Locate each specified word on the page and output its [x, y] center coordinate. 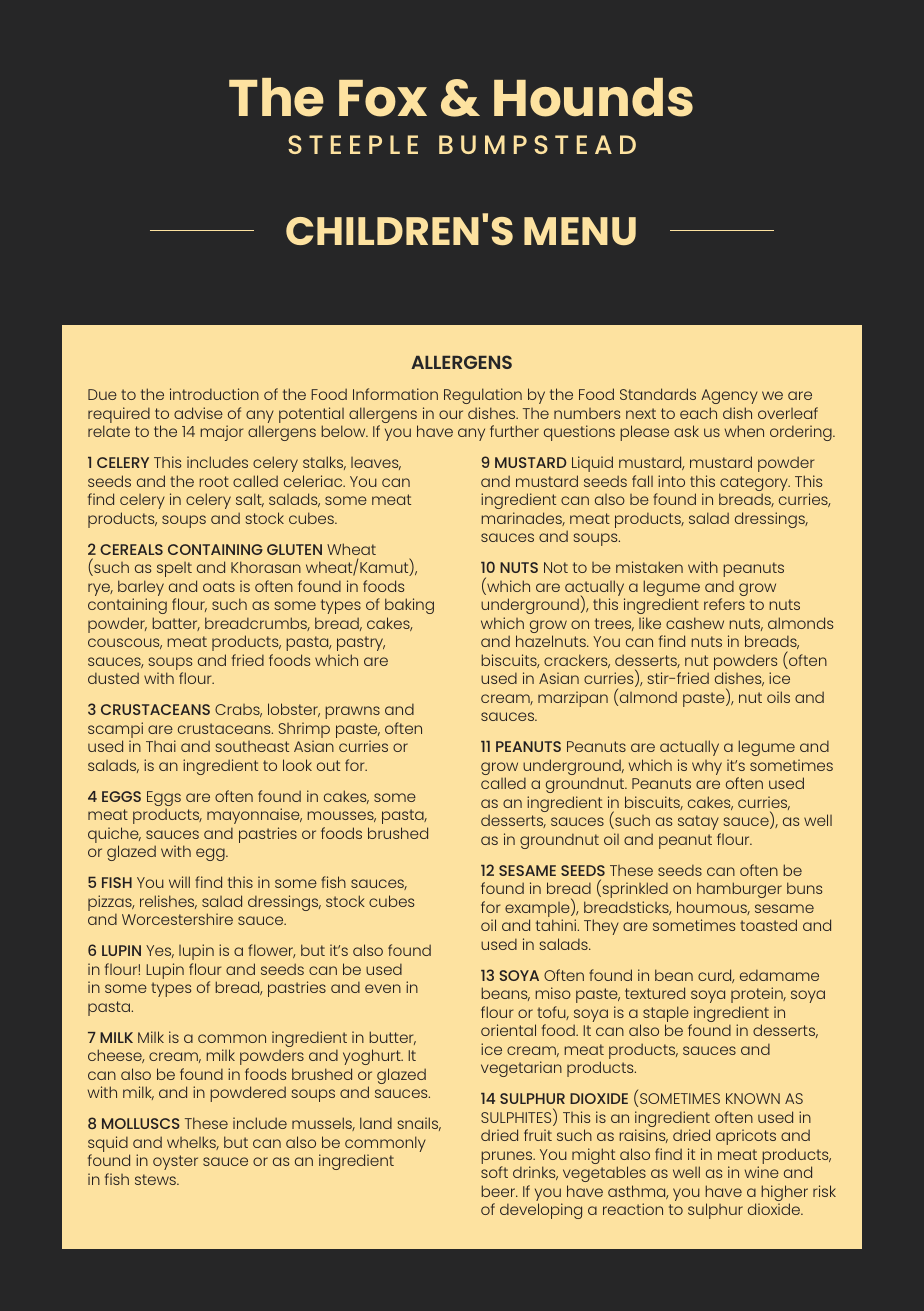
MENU [580, 231]
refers [724, 604]
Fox [383, 98]
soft [494, 1172]
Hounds [593, 97]
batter [176, 624]
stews [156, 1179]
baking [409, 608]
